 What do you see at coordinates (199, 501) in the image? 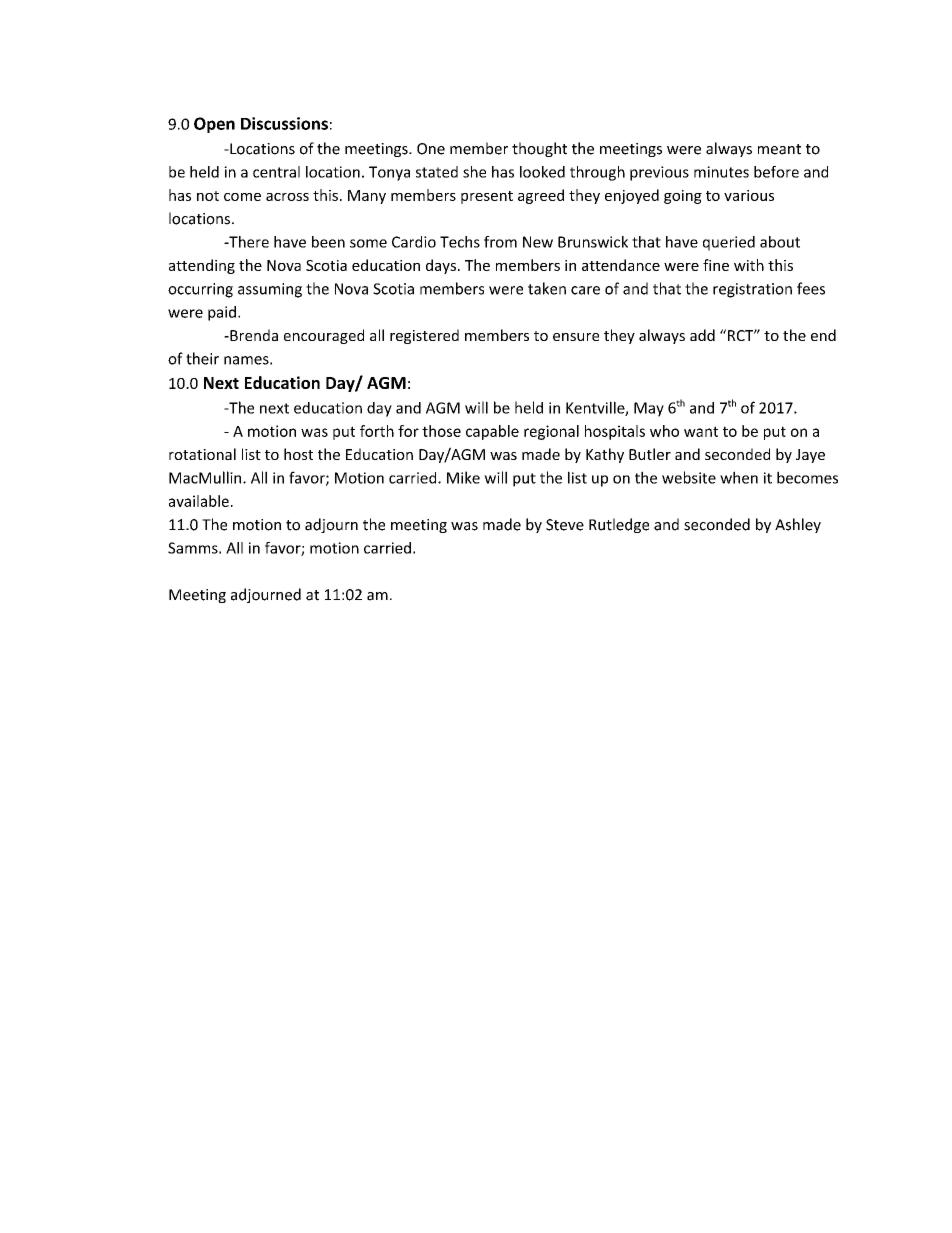
I see `available` at bounding box center [199, 501].
